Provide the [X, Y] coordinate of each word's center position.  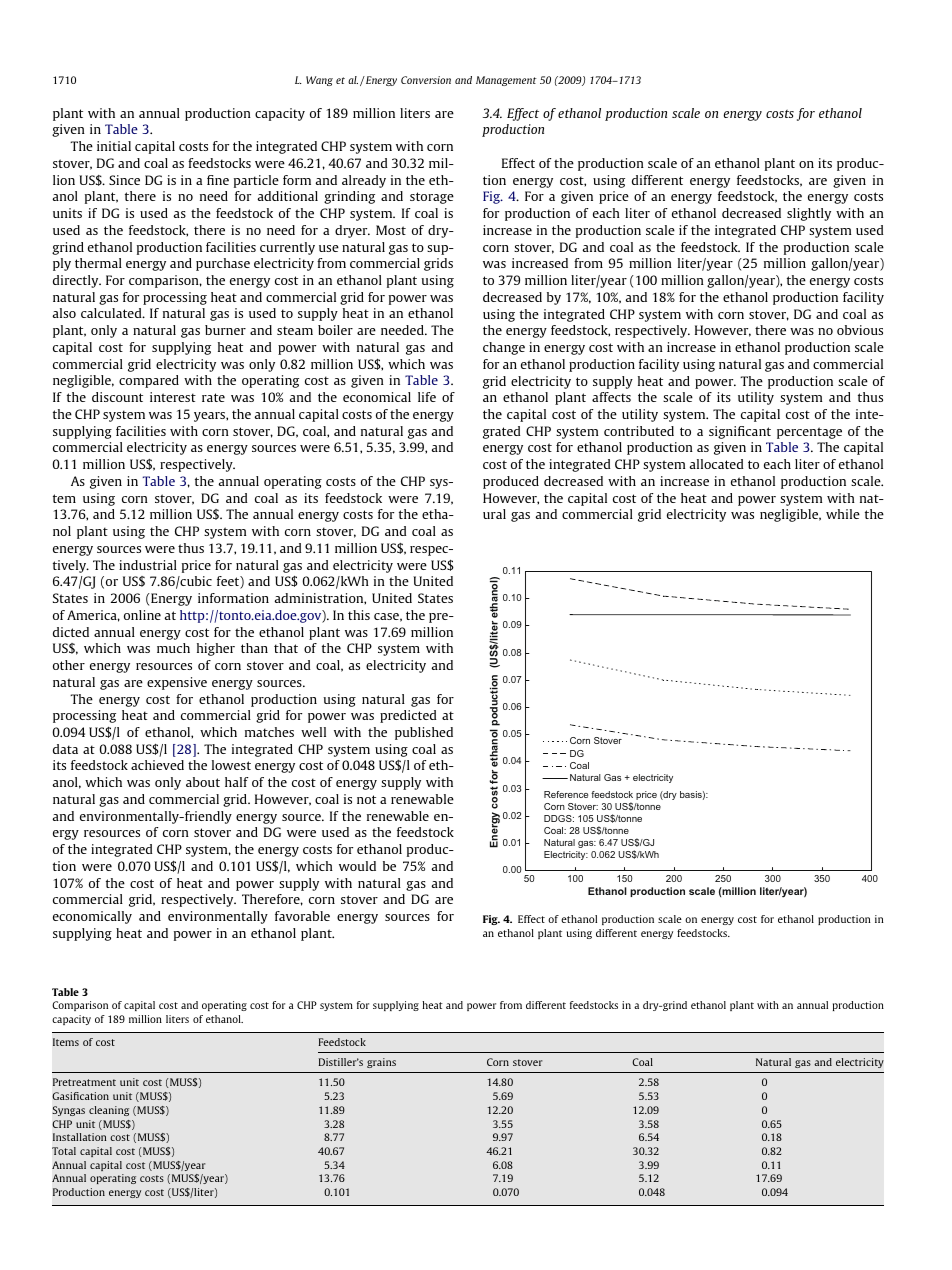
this [359, 615]
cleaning [109, 1111]
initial [114, 146]
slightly [809, 214]
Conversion [426, 80]
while [843, 514]
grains [381, 1063]
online [142, 615]
